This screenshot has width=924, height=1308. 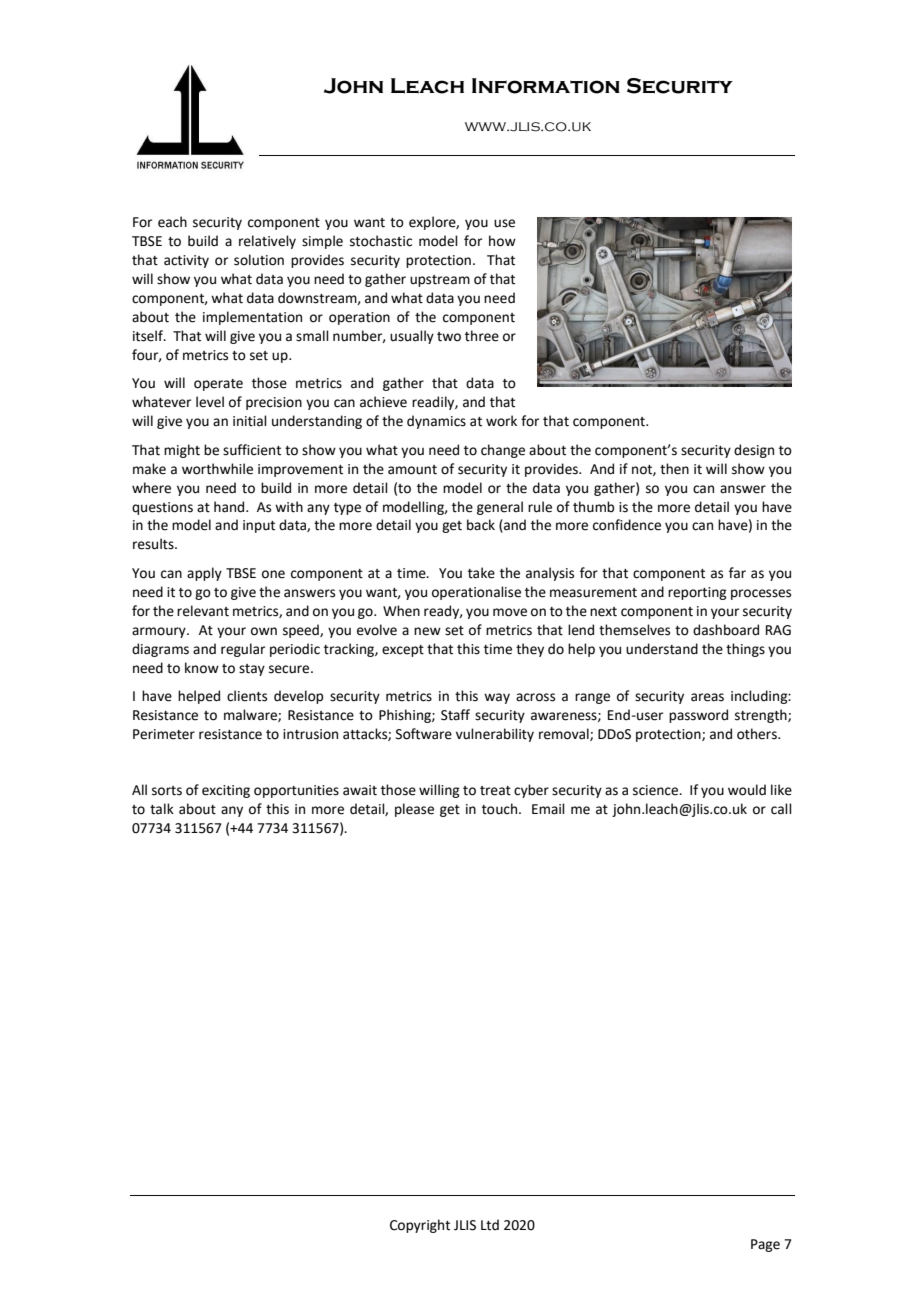 I want to click on relatively, so click(x=267, y=242).
